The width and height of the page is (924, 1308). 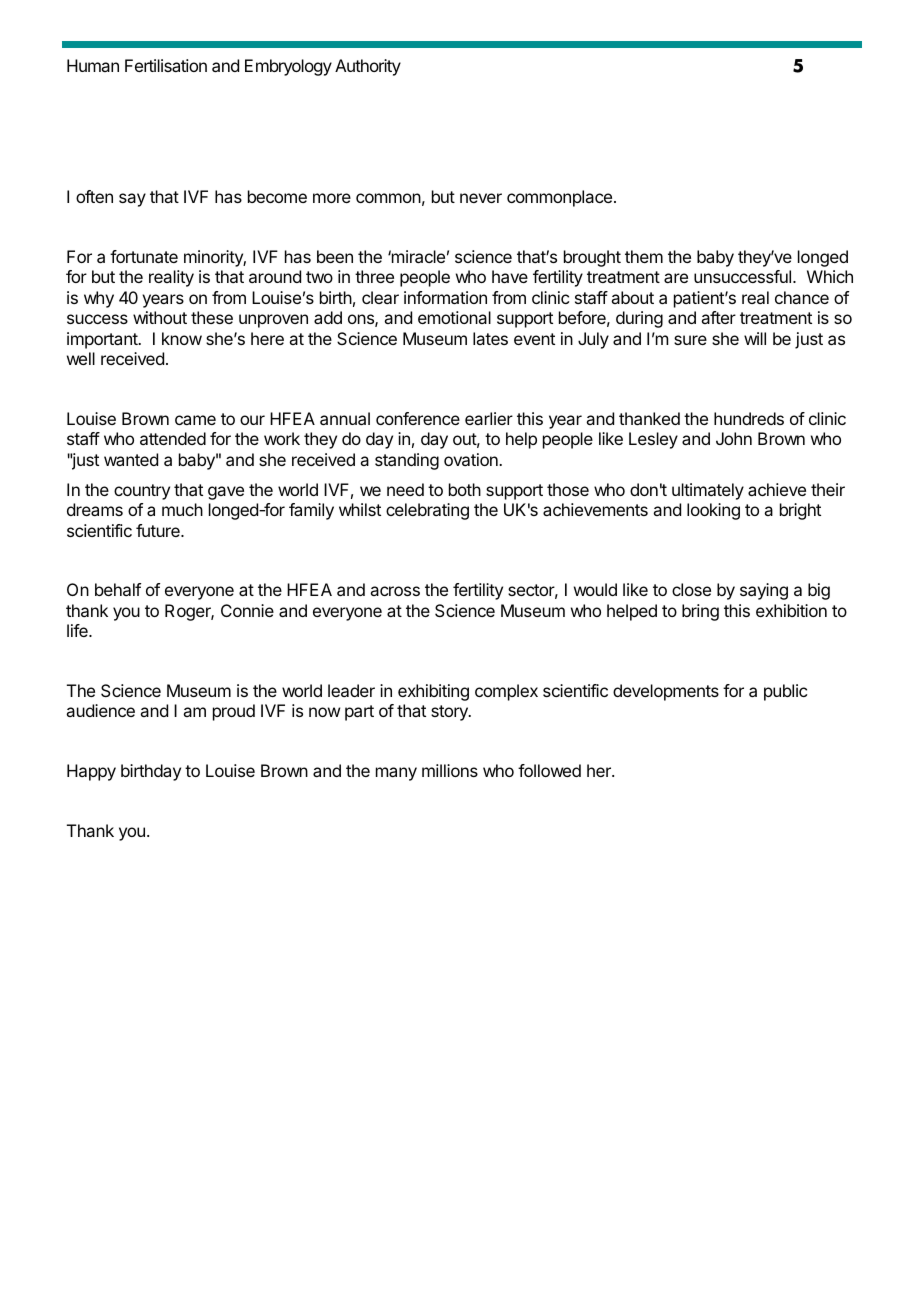 What do you see at coordinates (195, 420) in the page?
I see `came` at bounding box center [195, 420].
